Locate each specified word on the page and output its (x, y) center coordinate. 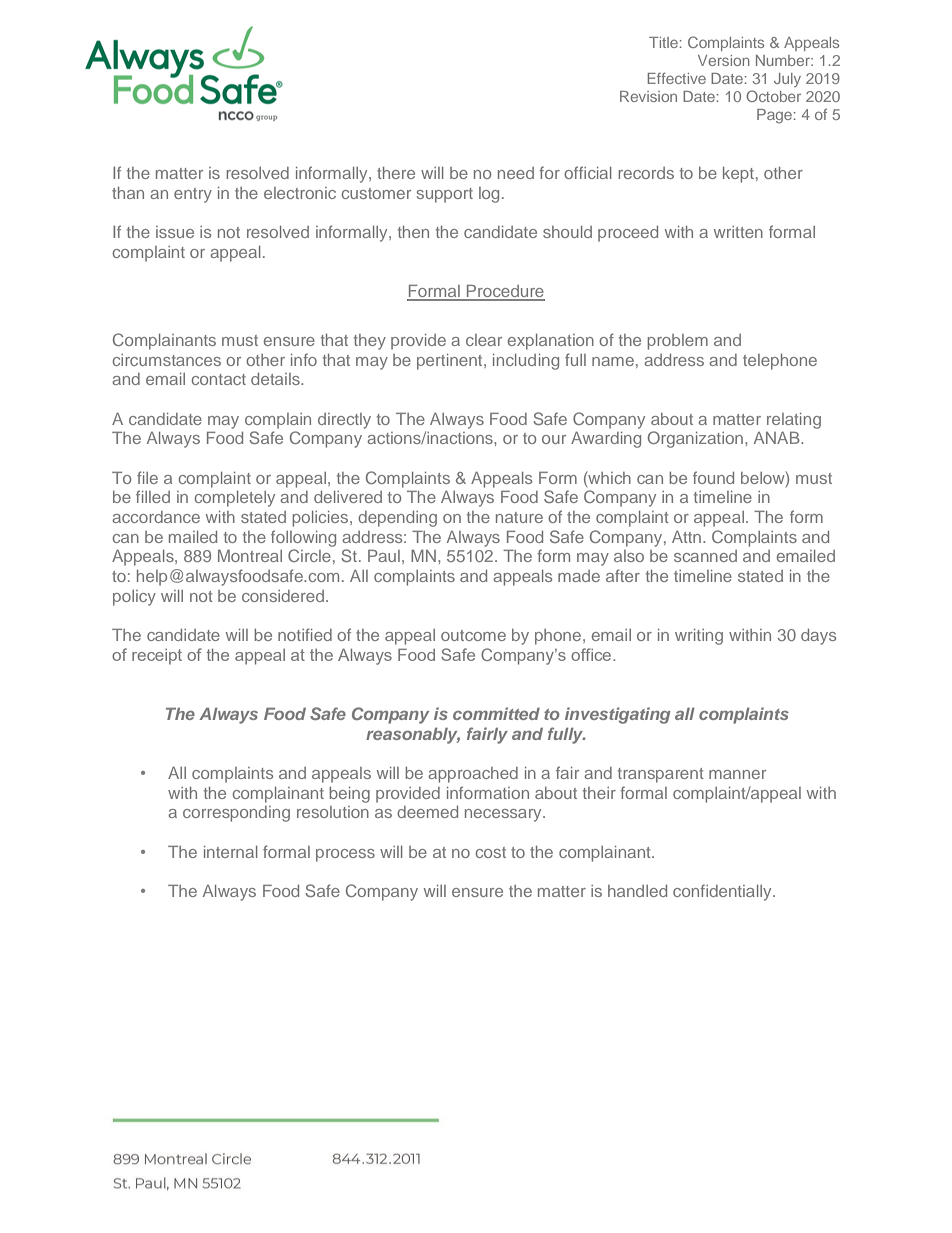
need (516, 173)
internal (230, 852)
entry (193, 195)
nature (519, 517)
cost (491, 852)
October (773, 96)
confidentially (723, 892)
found (713, 477)
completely (235, 499)
